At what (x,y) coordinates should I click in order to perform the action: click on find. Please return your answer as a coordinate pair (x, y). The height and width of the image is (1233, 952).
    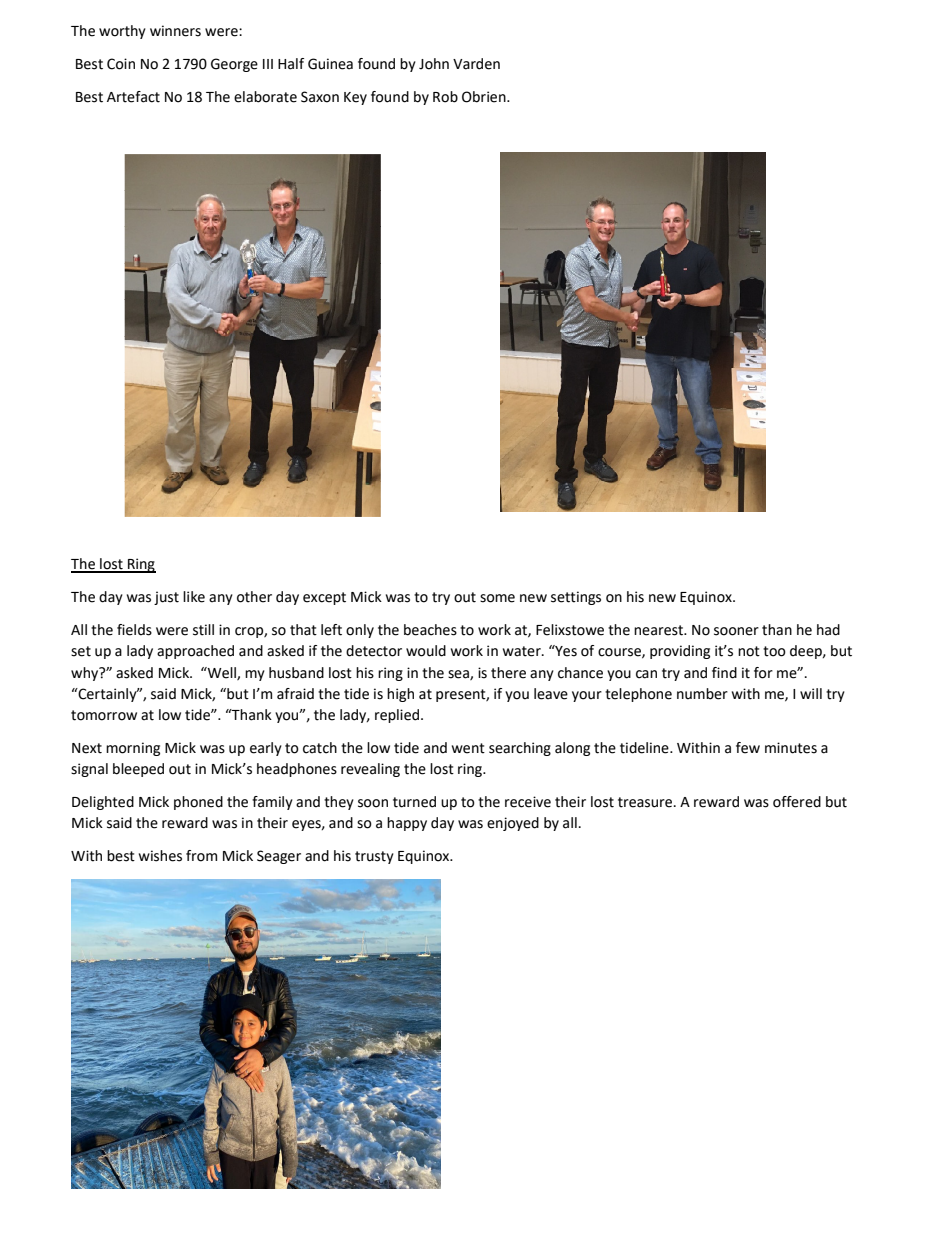
    Looking at the image, I should click on (724, 673).
